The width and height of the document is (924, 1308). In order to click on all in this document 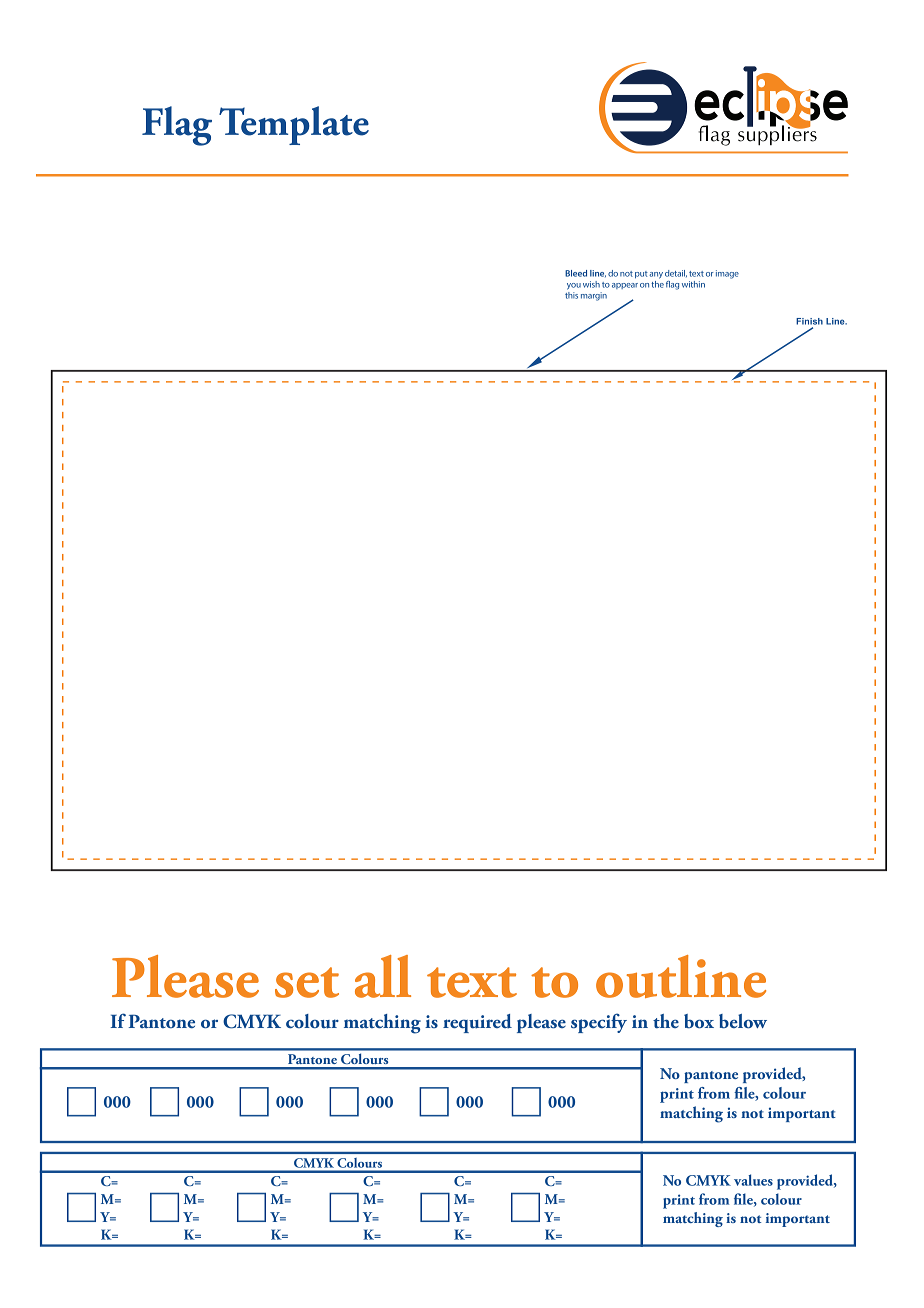, I will do `click(383, 976)`.
